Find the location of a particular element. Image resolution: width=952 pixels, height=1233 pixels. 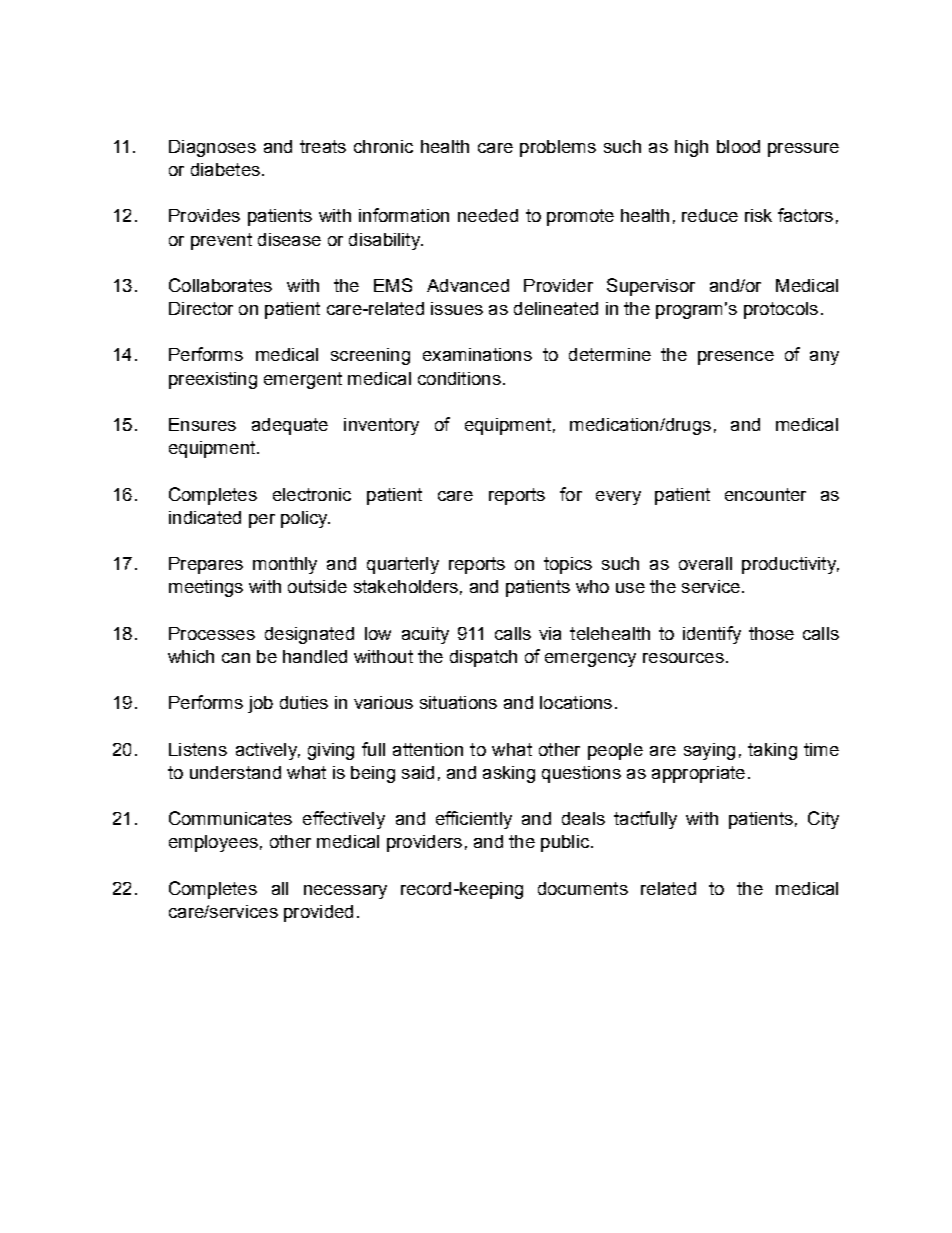

Collaborates is located at coordinates (220, 285).
